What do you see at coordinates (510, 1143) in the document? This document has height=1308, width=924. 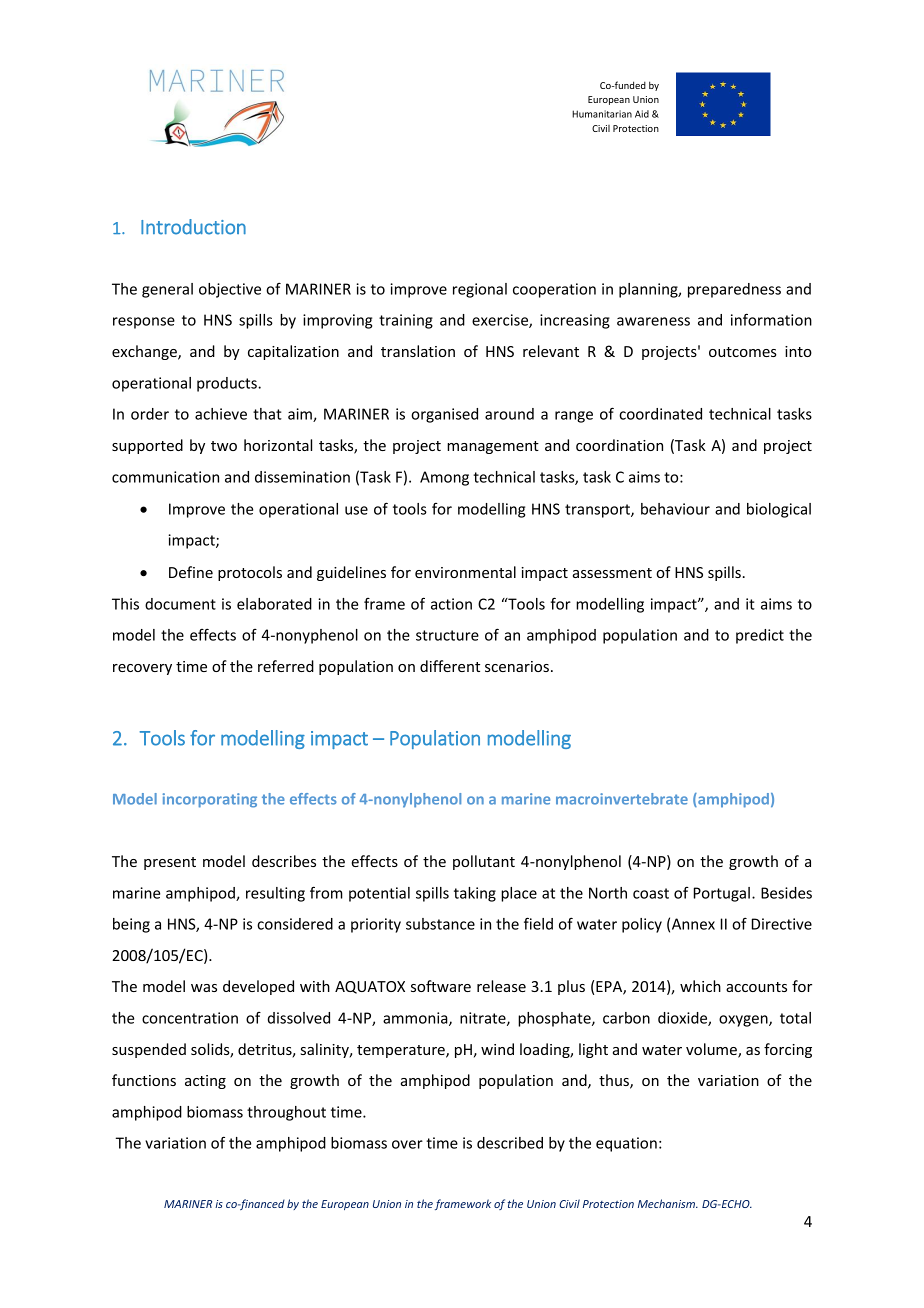 I see `described` at bounding box center [510, 1143].
